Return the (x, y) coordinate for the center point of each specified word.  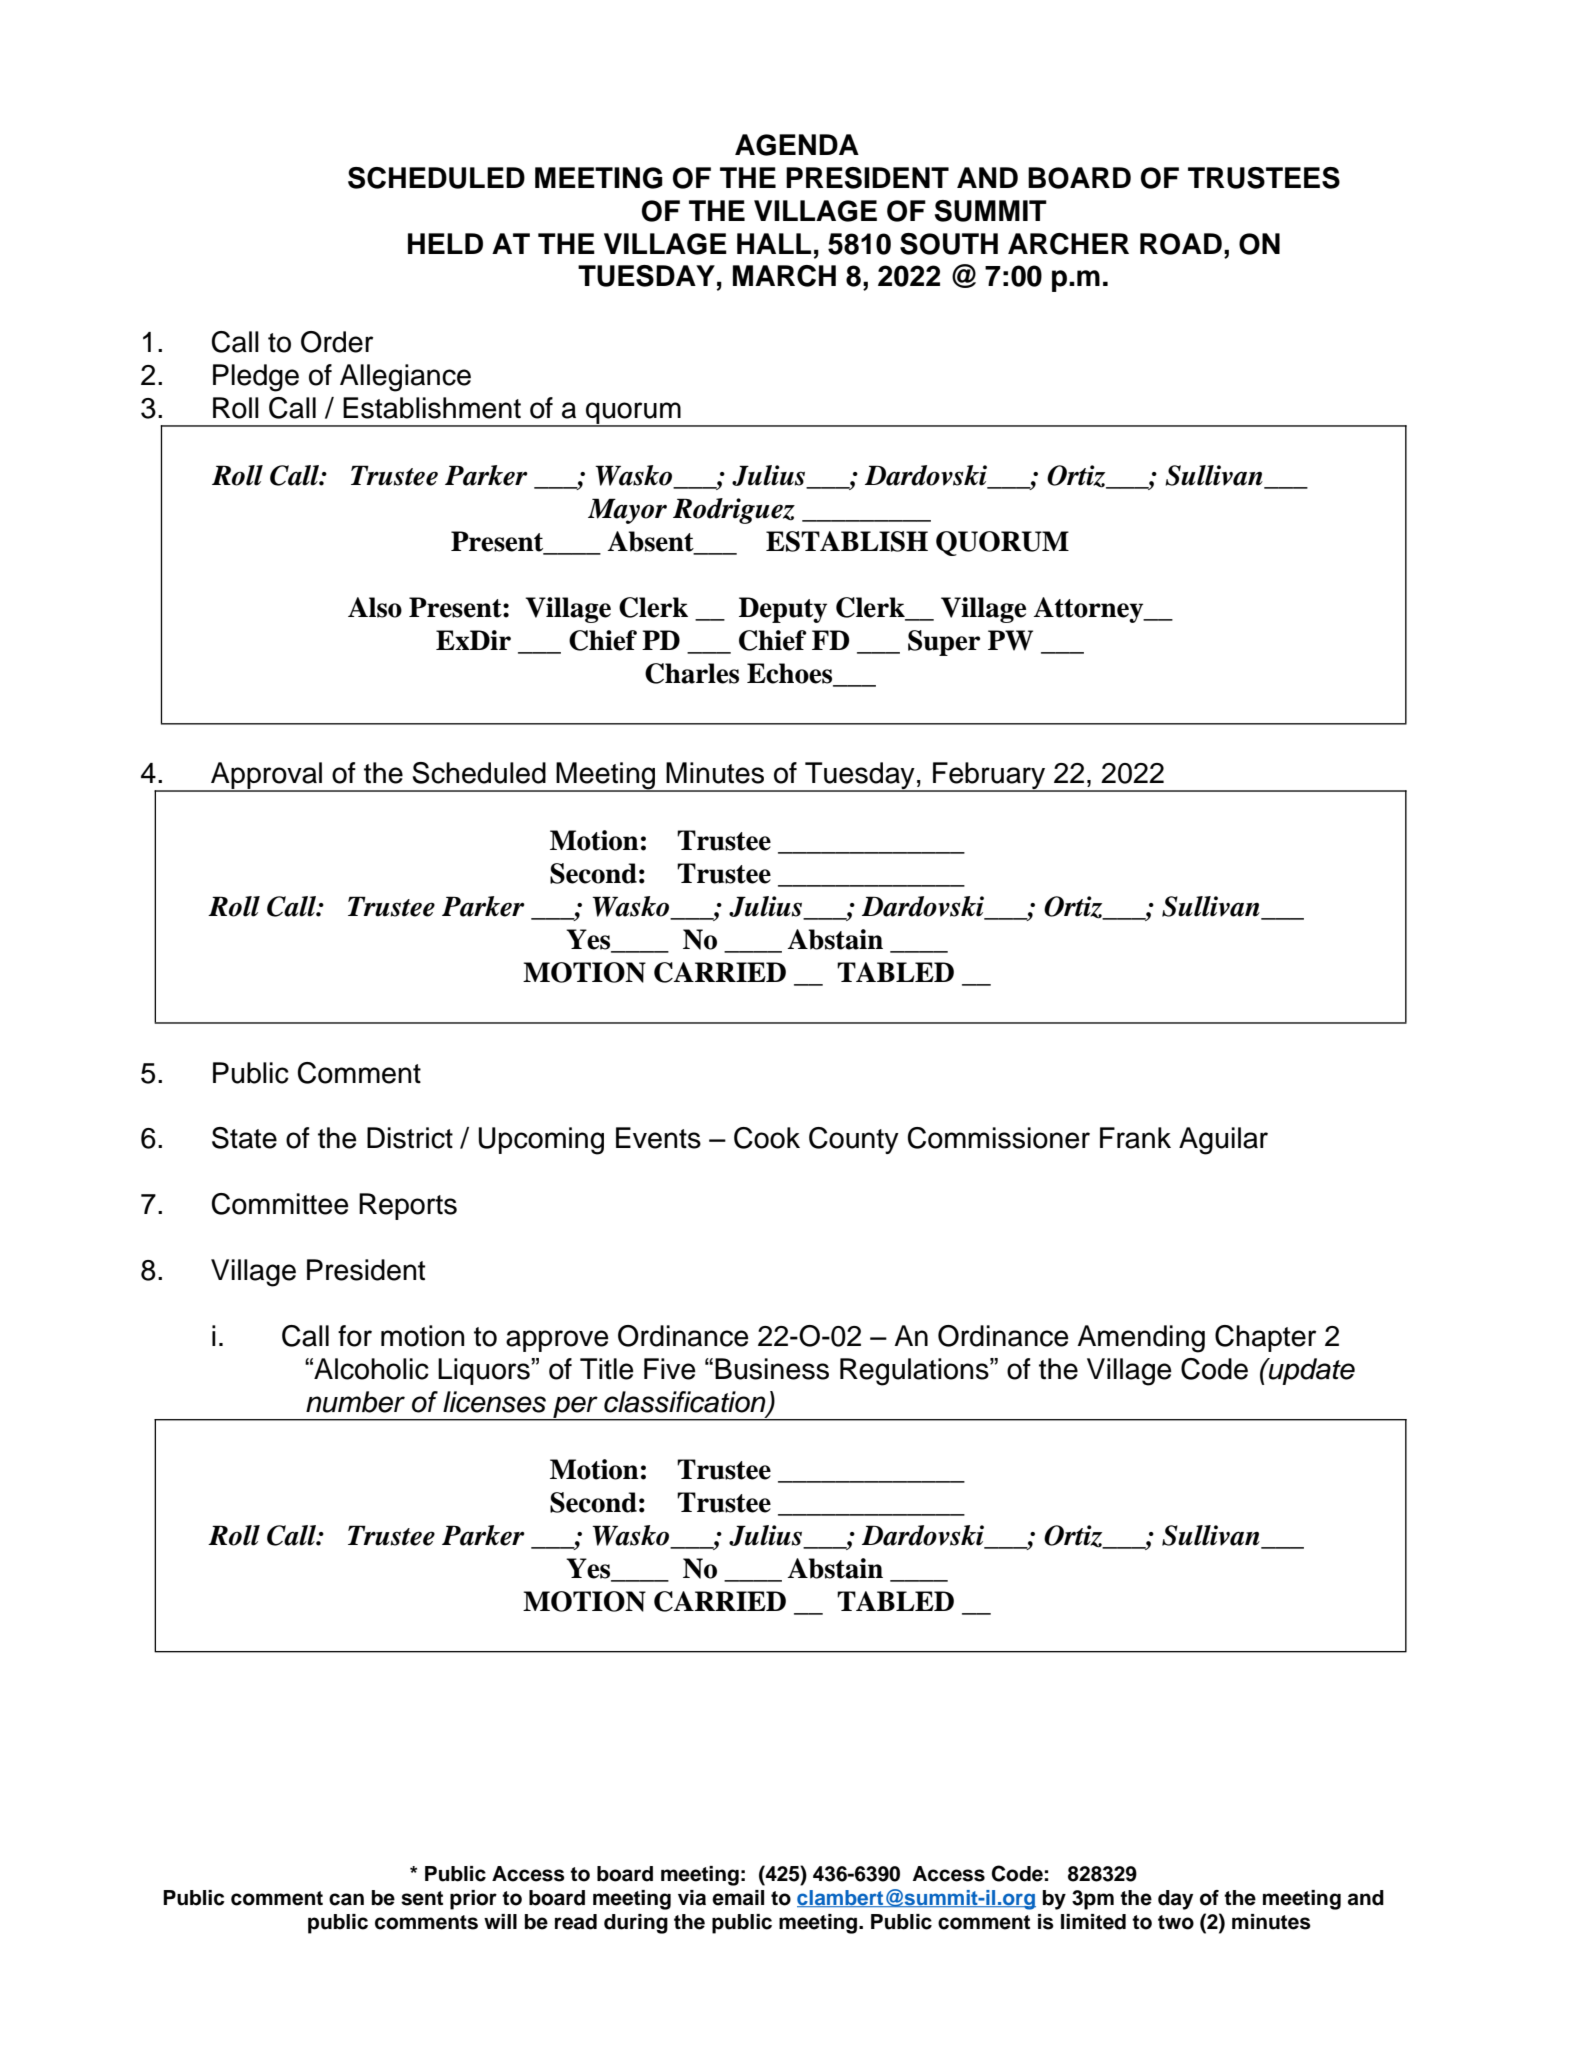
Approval (267, 777)
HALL (774, 243)
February (989, 777)
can (346, 1899)
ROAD (1181, 244)
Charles (692, 673)
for (355, 1336)
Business (772, 1369)
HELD (445, 243)
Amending (1141, 1339)
